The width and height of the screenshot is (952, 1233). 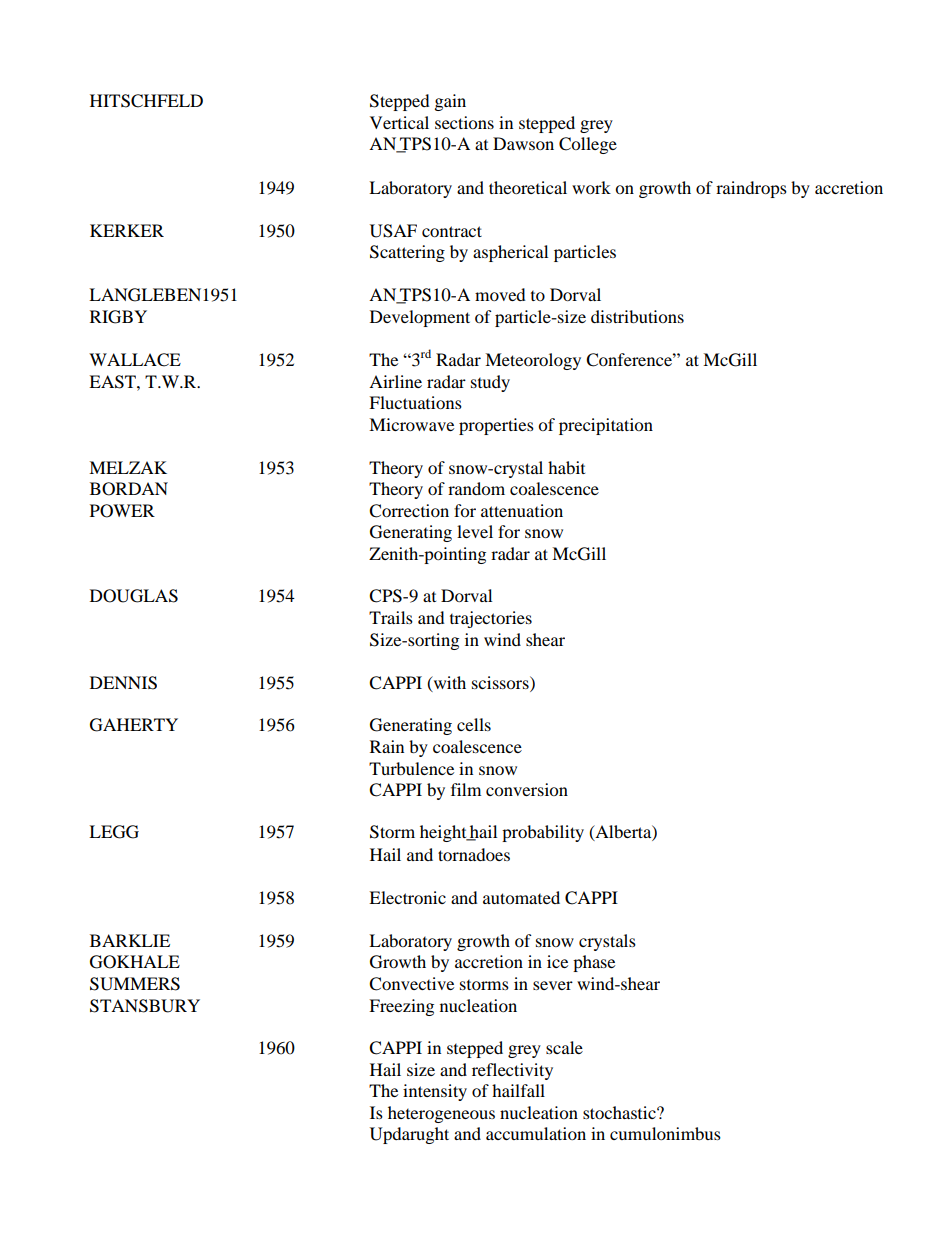 I want to click on scale, so click(x=564, y=1047).
